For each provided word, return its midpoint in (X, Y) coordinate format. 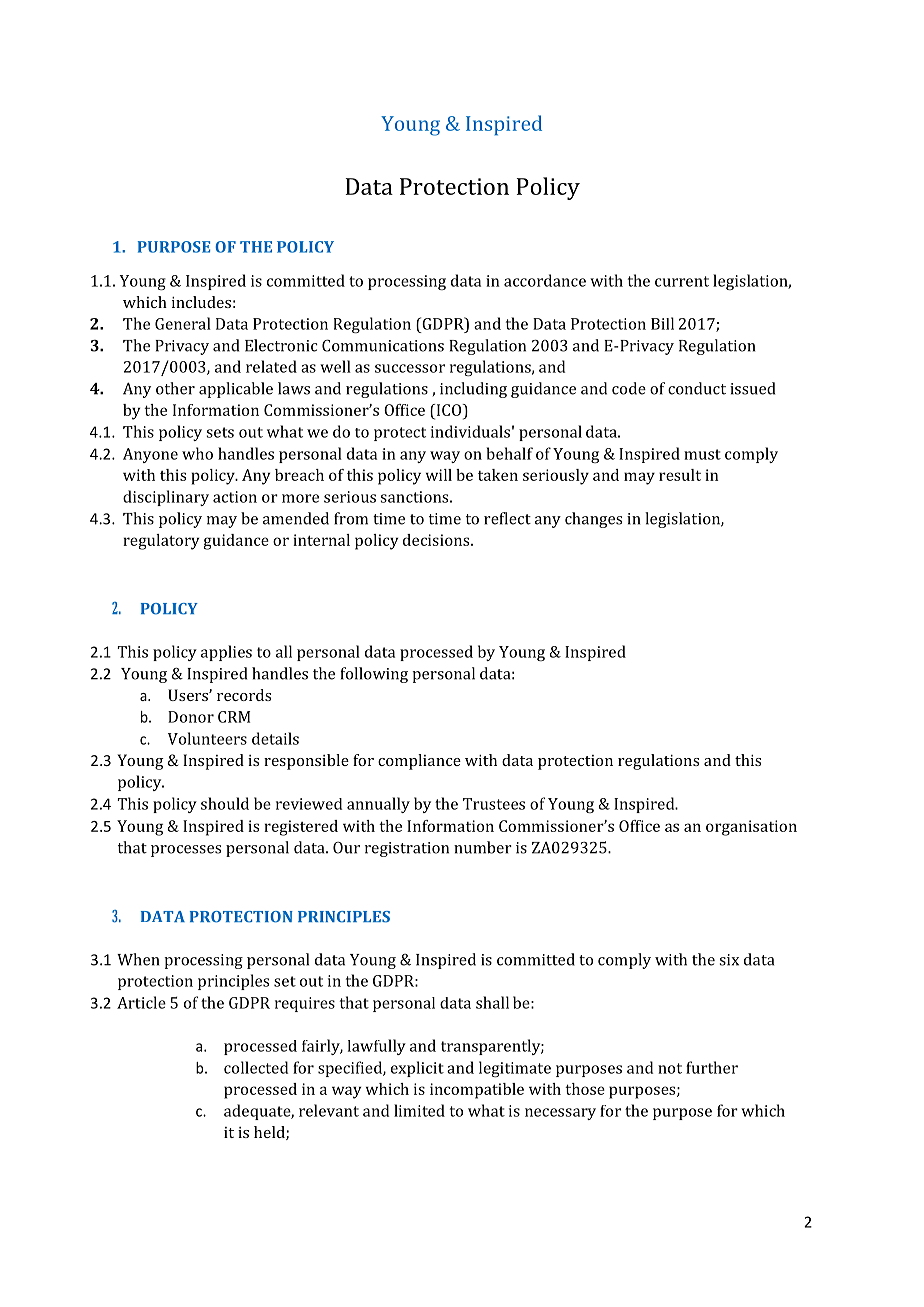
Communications (383, 345)
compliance (419, 762)
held (270, 1133)
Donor (191, 717)
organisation (751, 828)
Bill (662, 323)
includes (201, 302)
